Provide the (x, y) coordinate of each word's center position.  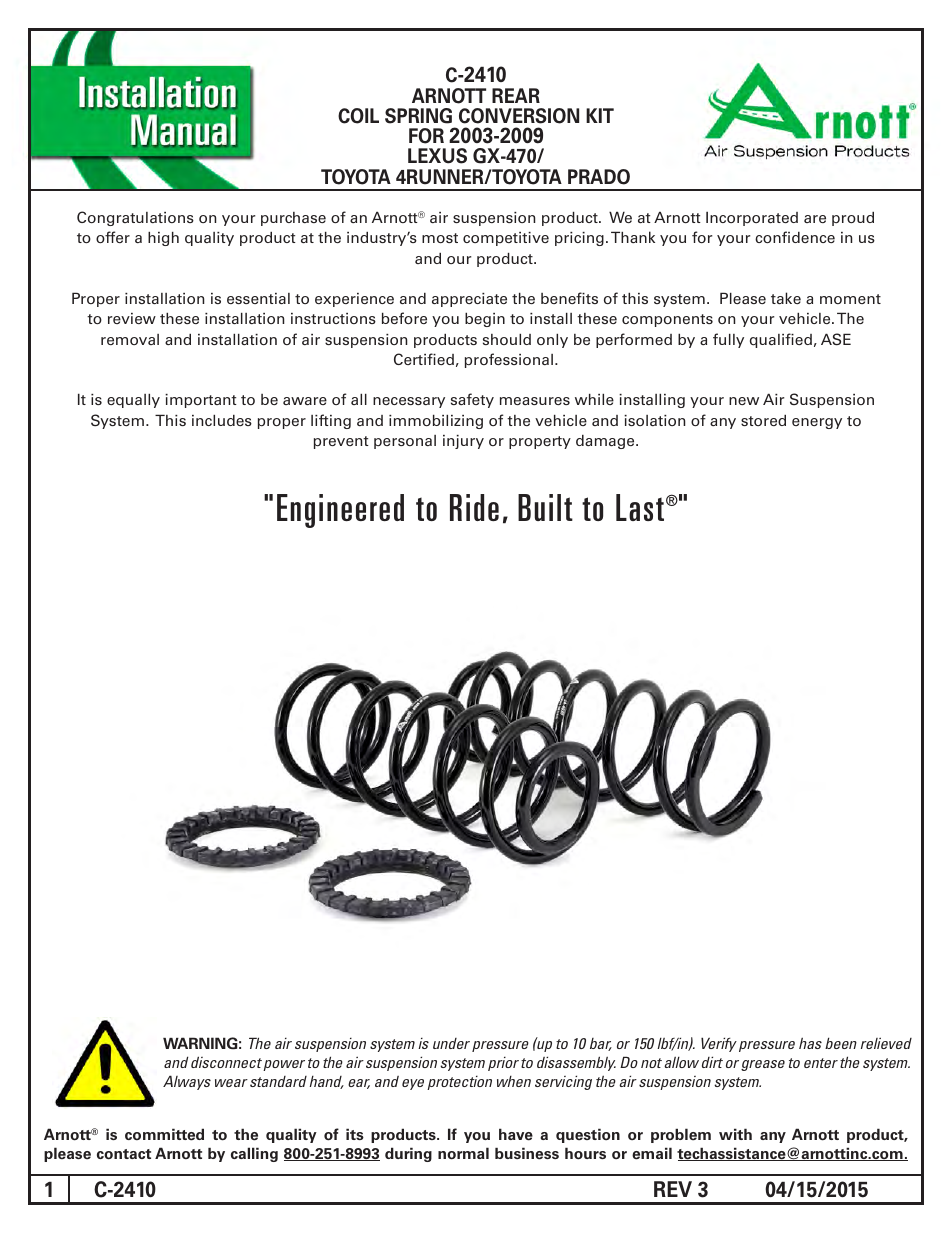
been (841, 1043)
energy (817, 423)
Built (545, 507)
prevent (341, 442)
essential (258, 298)
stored (763, 420)
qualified (781, 340)
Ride (474, 507)
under (453, 1045)
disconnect (226, 1062)
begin (485, 319)
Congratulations (135, 218)
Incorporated (752, 218)
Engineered (340, 511)
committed (164, 1134)
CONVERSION (519, 116)
